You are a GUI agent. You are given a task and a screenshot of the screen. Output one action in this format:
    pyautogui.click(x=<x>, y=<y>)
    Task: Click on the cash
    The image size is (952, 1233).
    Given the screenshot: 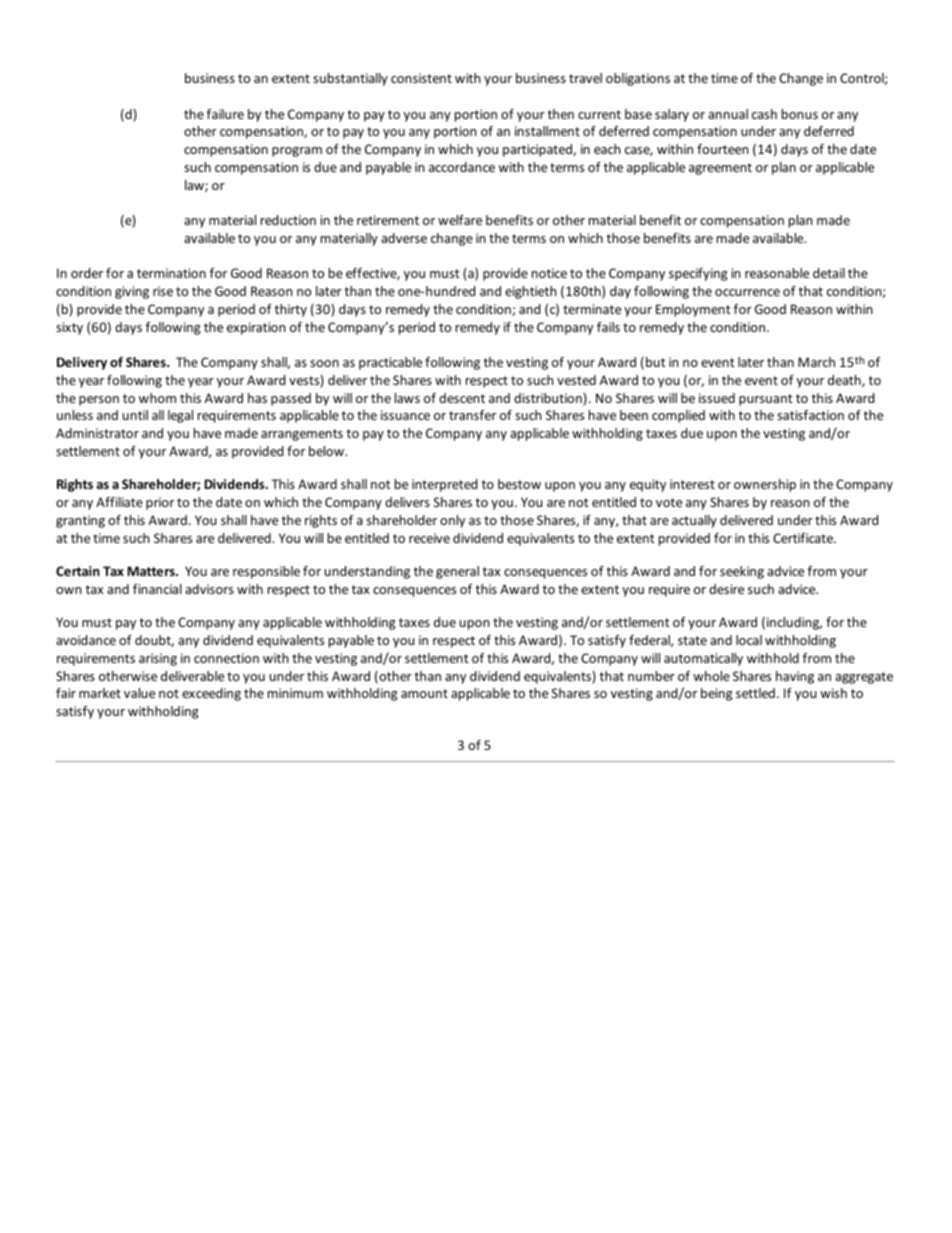 What is the action you would take?
    pyautogui.click(x=764, y=114)
